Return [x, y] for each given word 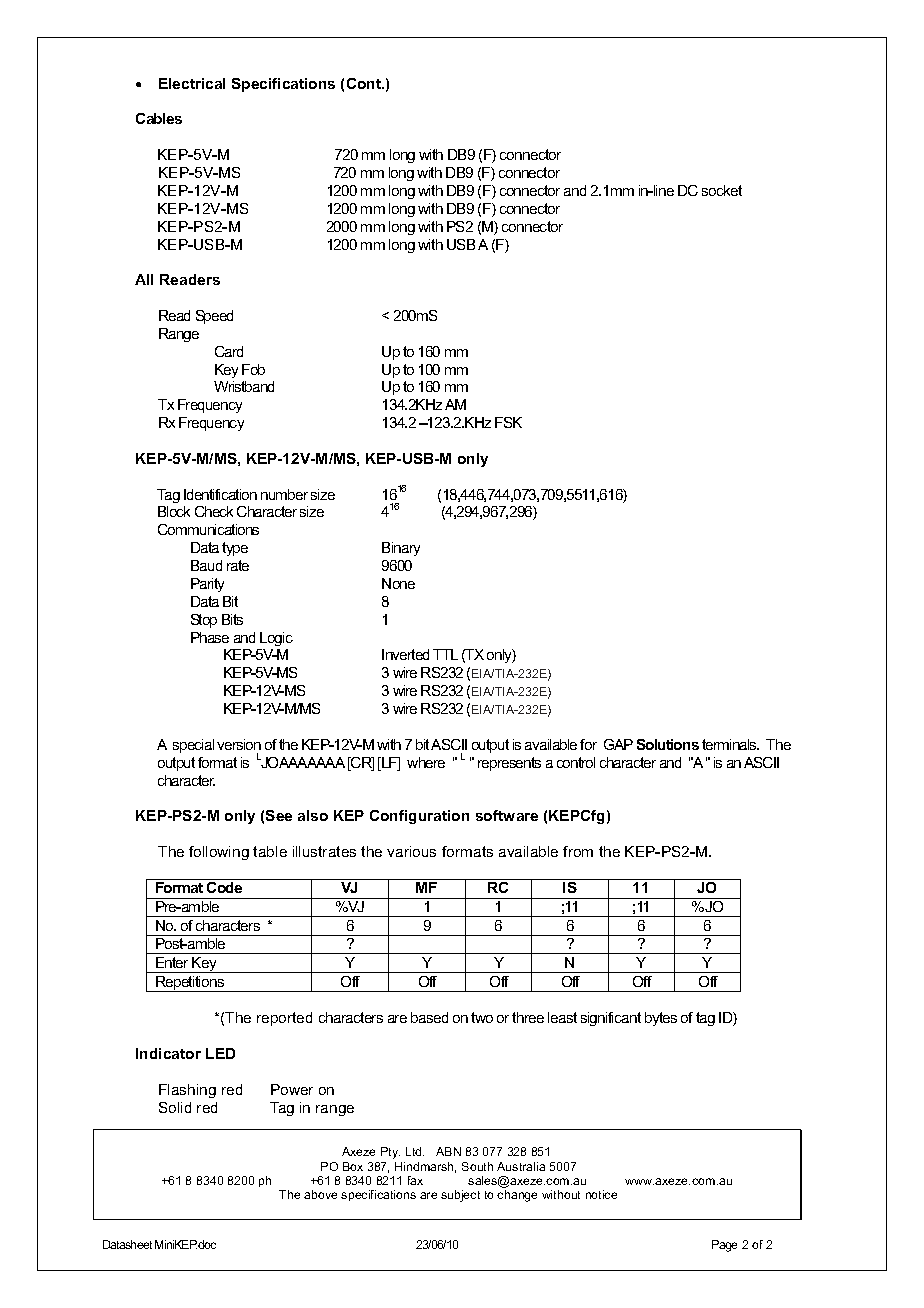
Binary [401, 549]
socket [722, 190]
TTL [445, 654]
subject [460, 1196]
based [429, 1017]
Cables [159, 118]
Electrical [192, 83]
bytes [661, 1019]
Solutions [668, 744]
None [398, 583]
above [320, 1194]
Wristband [244, 386]
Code [224, 887]
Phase [210, 637]
